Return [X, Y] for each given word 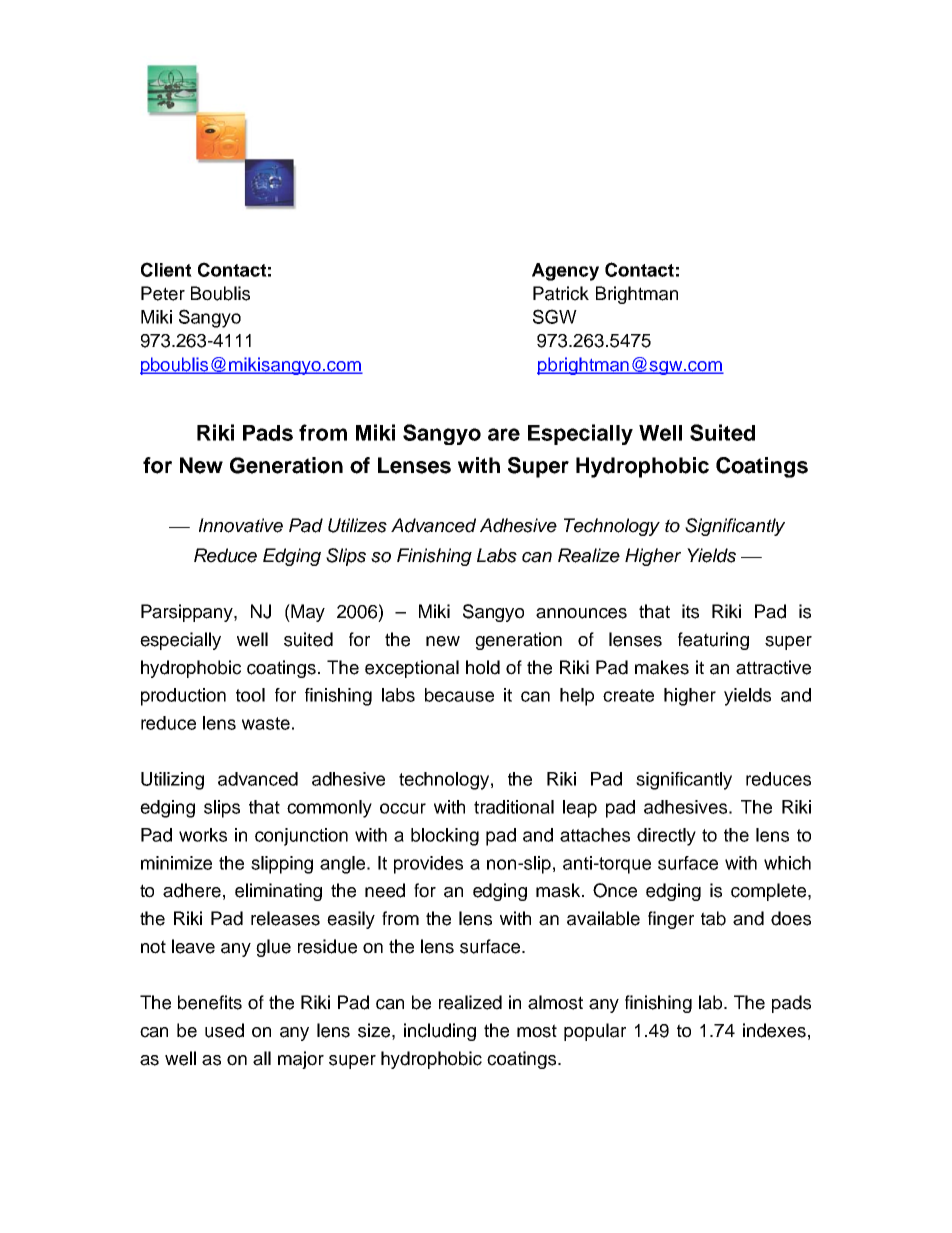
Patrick [561, 293]
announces [581, 613]
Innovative [241, 525]
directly [666, 837]
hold [483, 667]
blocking [445, 837]
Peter [163, 293]
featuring [713, 641]
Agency [565, 272]
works [203, 835]
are [504, 434]
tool [250, 695]
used [224, 1030]
